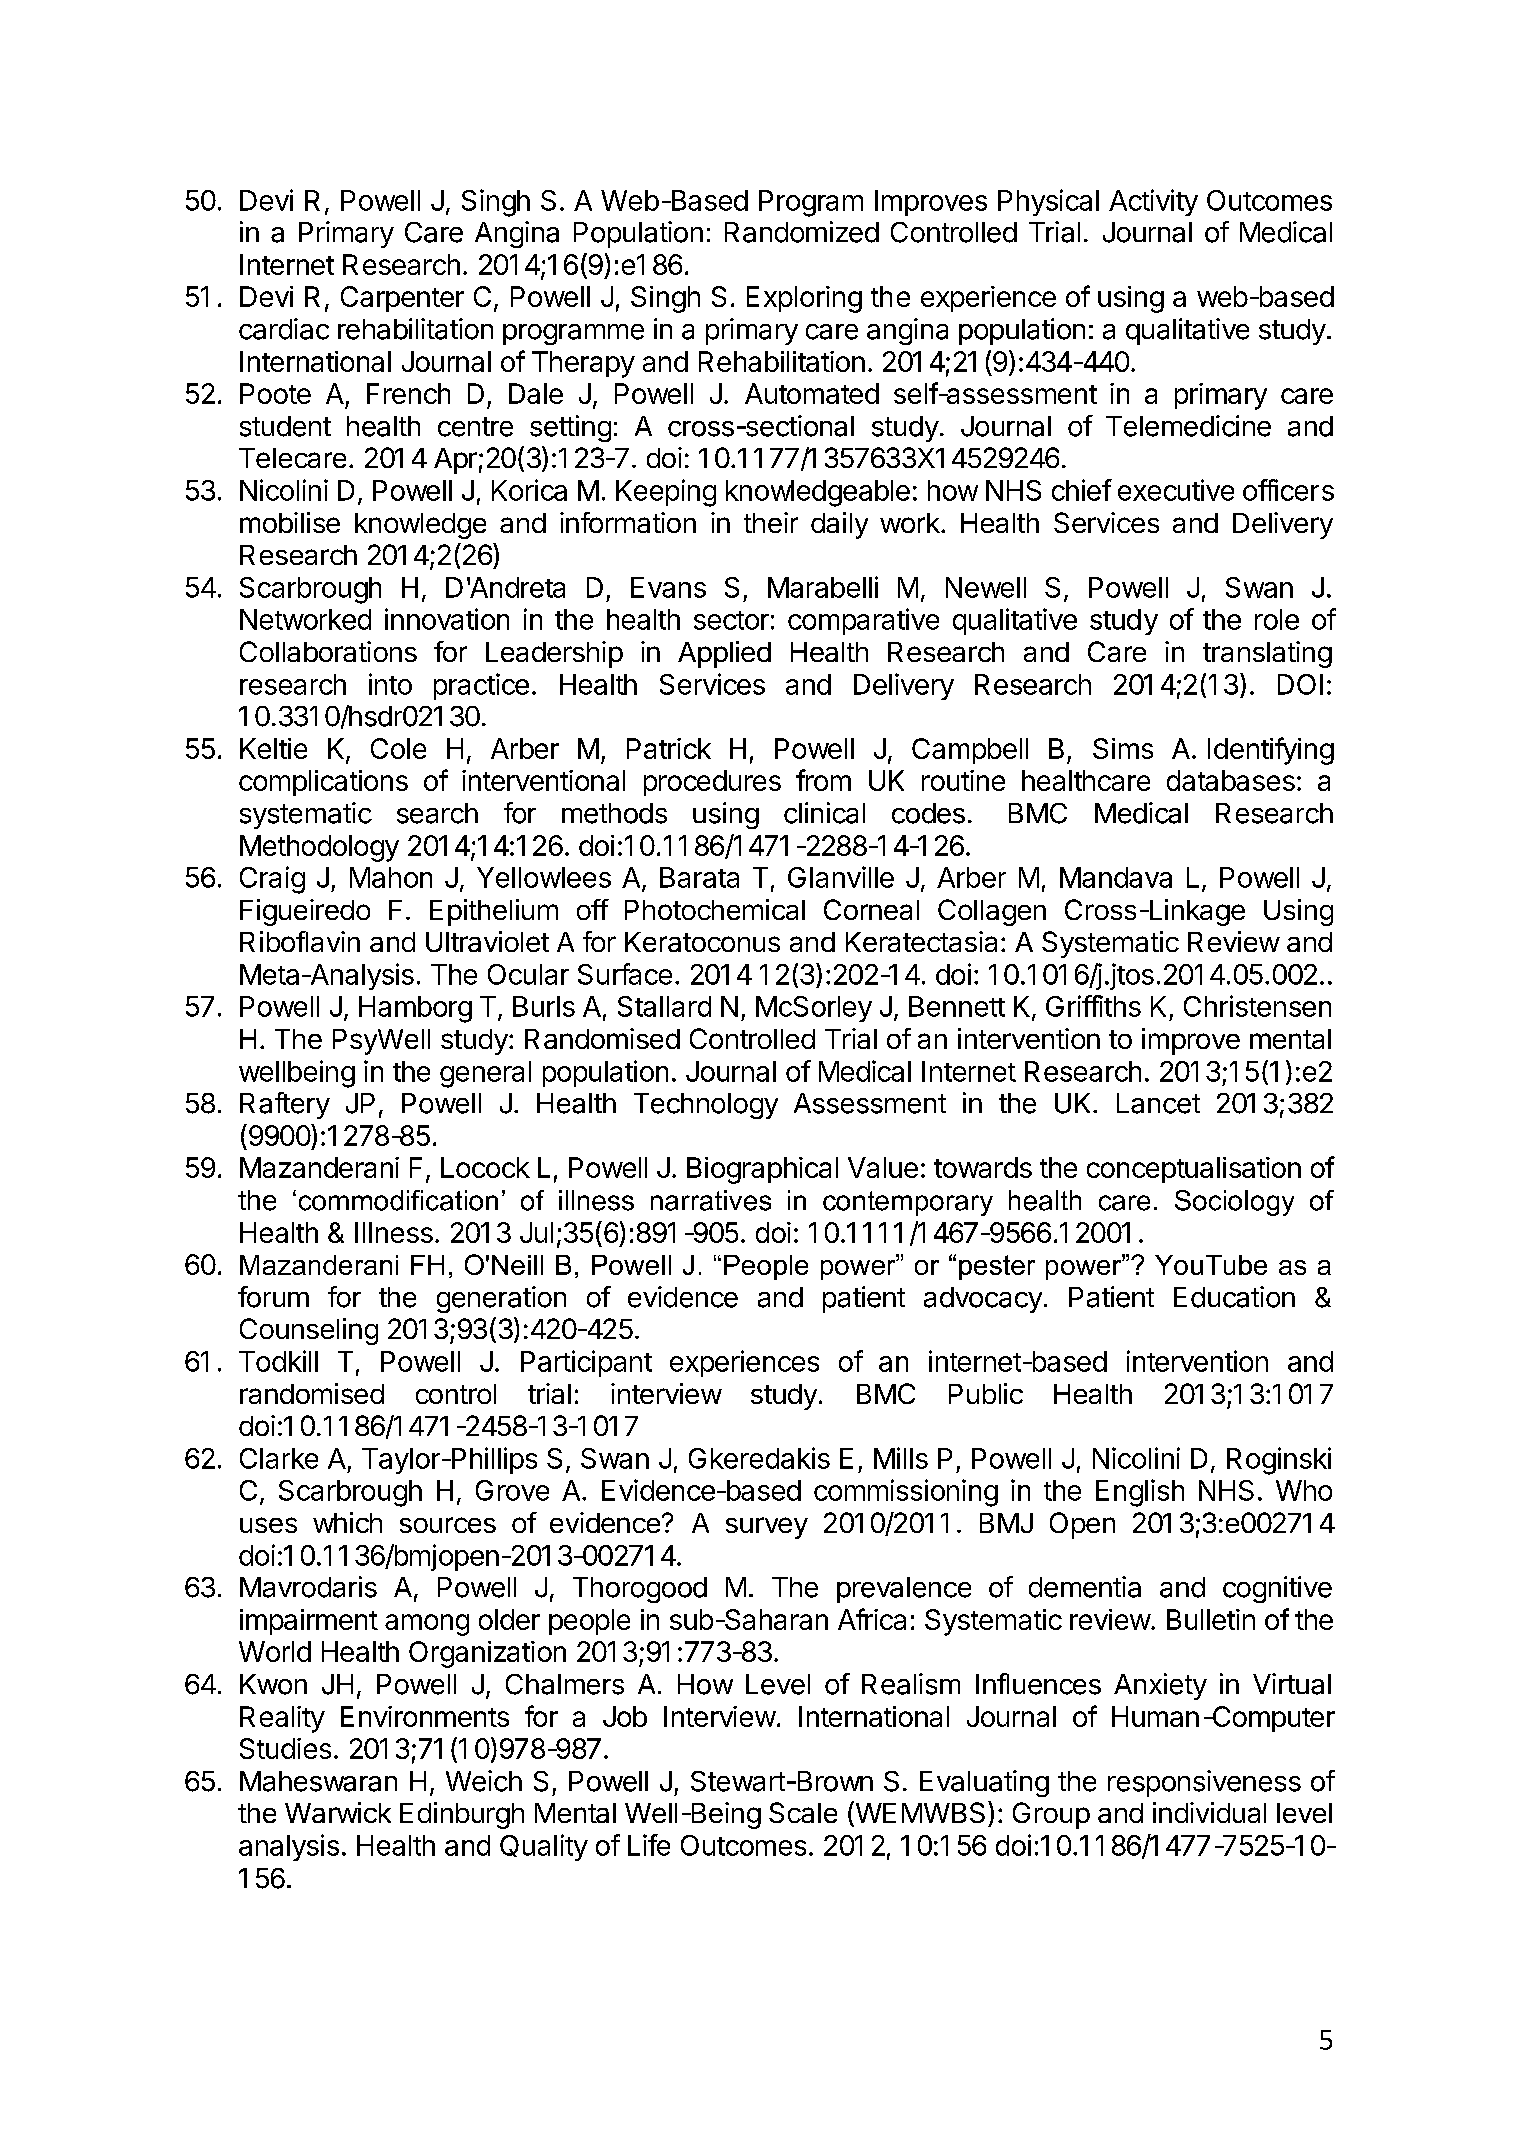 Image resolution: width=1517 pixels, height=2147 pixels. Describe the element at coordinates (319, 848) in the page. I see `Methodology` at that location.
